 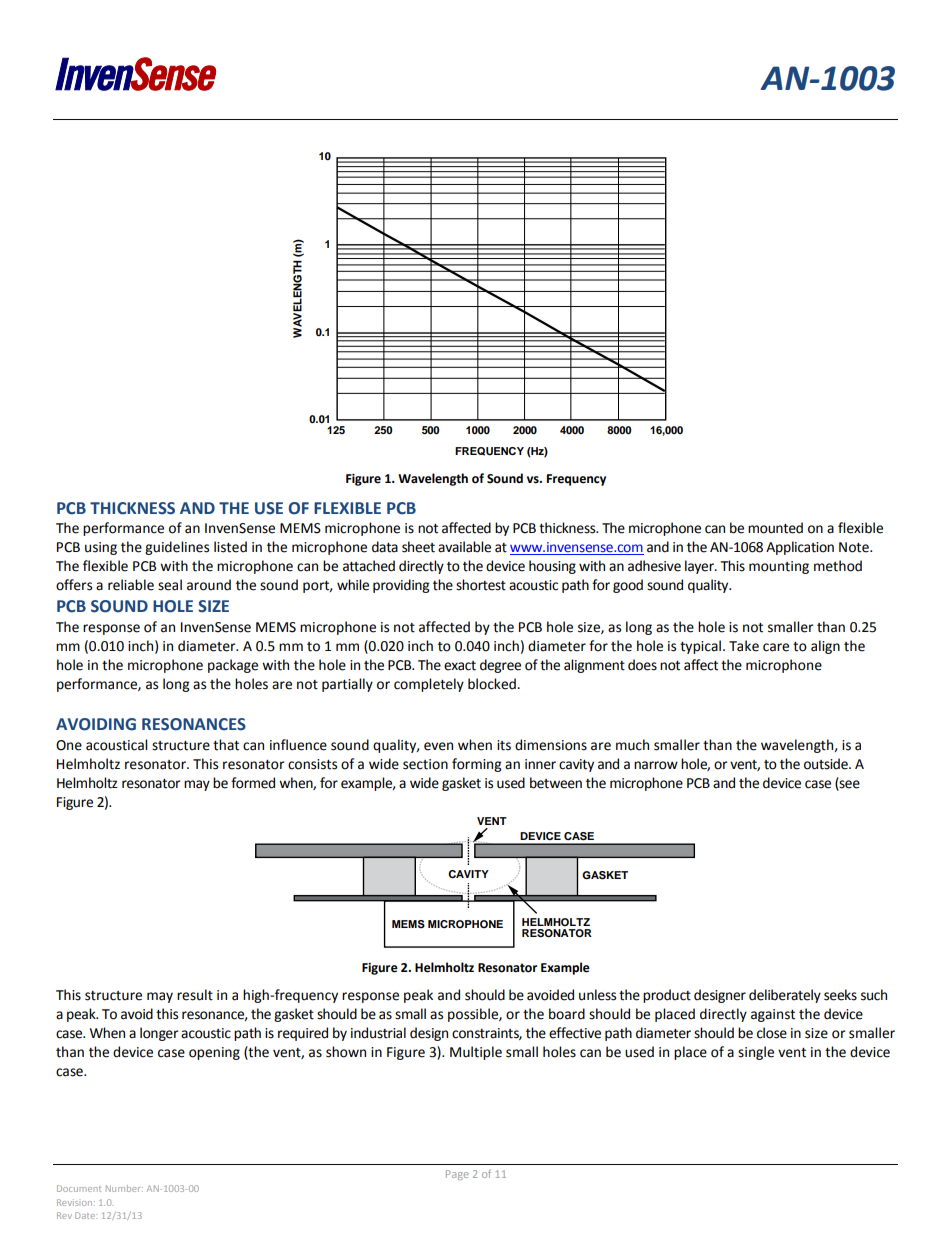 What do you see at coordinates (79, 1188) in the document?
I see `Document` at bounding box center [79, 1188].
